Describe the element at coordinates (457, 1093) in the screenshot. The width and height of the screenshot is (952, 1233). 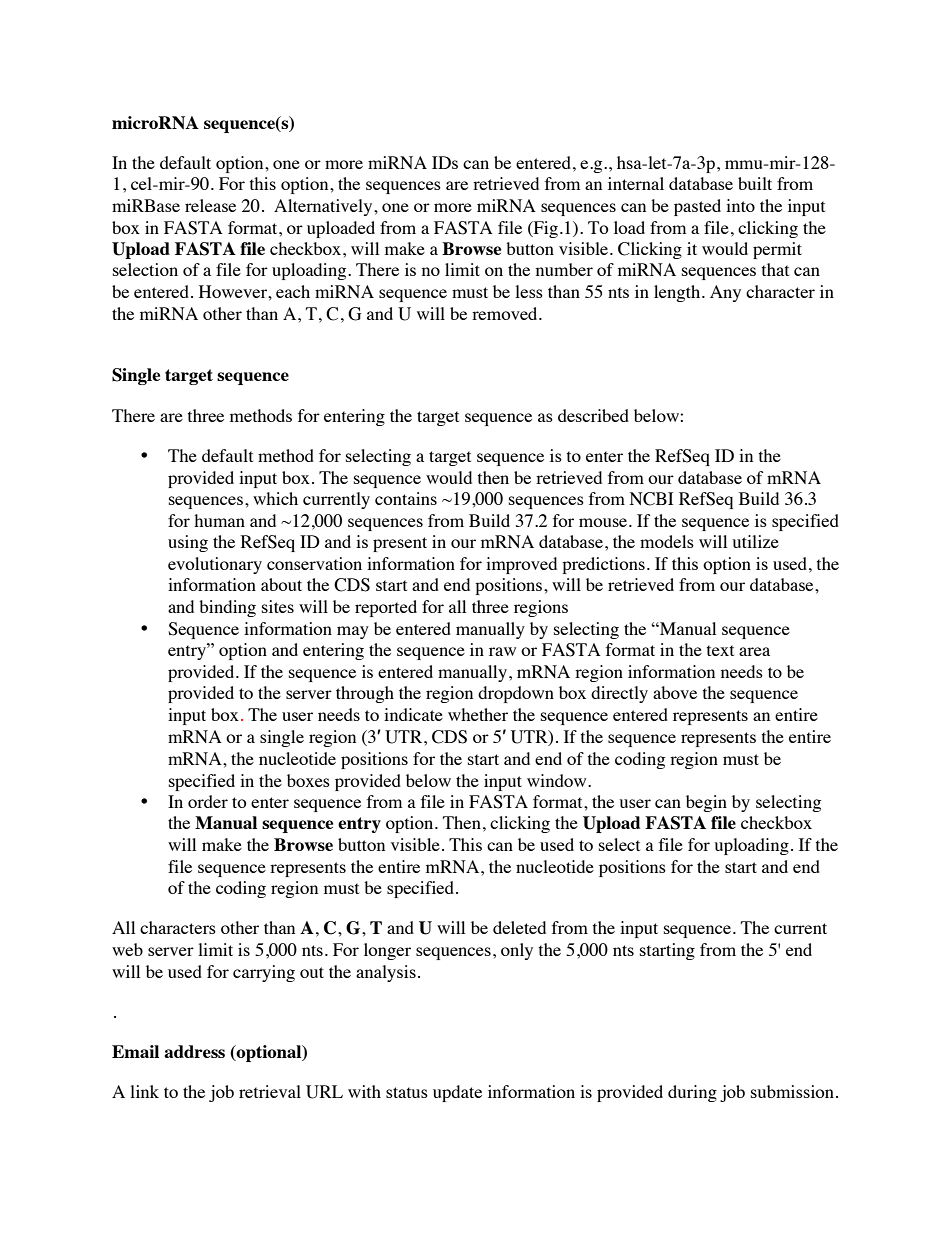
I see `update` at that location.
